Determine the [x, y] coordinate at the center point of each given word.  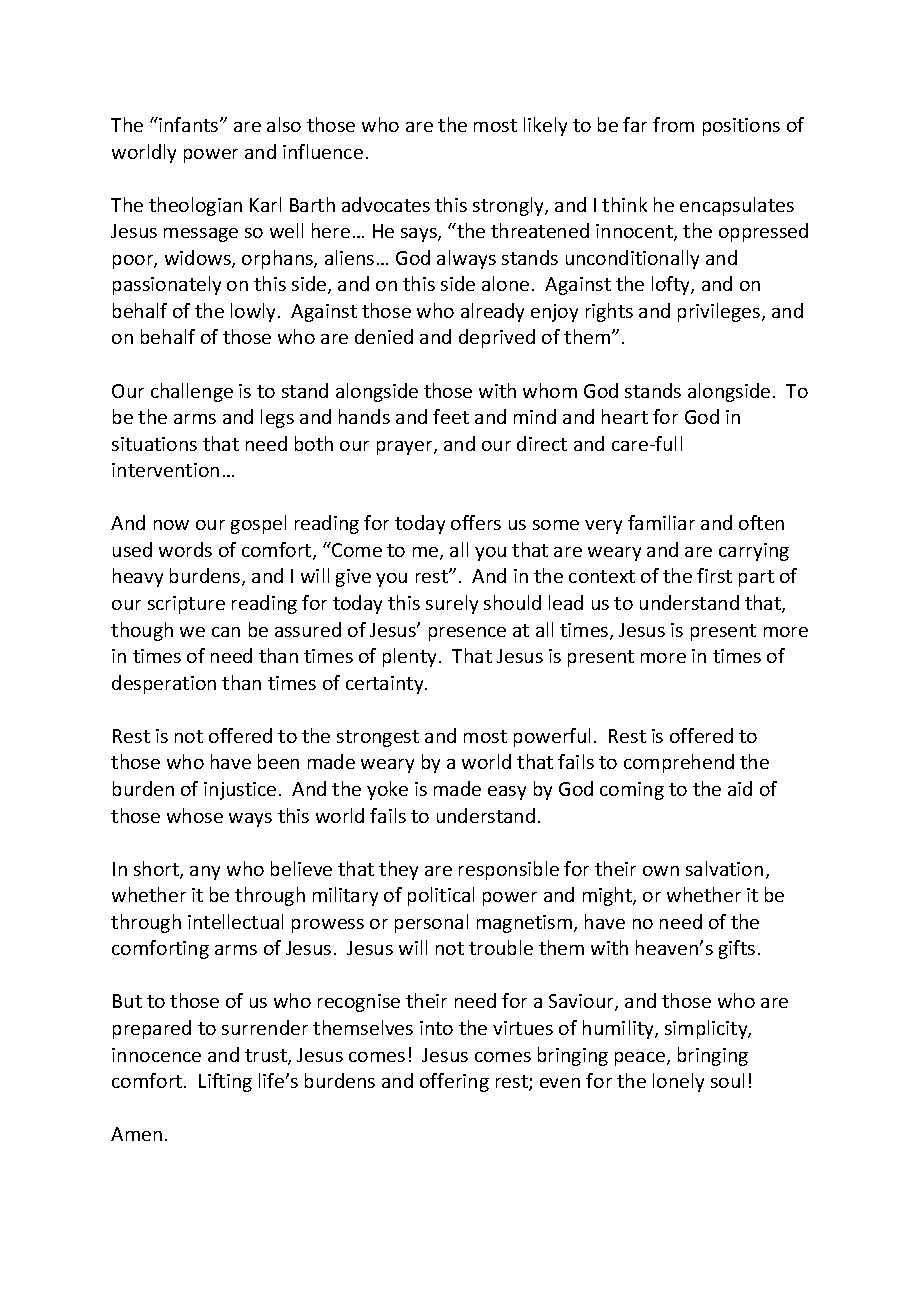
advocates [386, 204]
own [661, 871]
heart [625, 416]
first [714, 575]
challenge [192, 392]
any [205, 873]
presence [467, 634]
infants [189, 124]
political [441, 896]
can [226, 632]
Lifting [225, 1082]
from [673, 124]
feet [451, 416]
